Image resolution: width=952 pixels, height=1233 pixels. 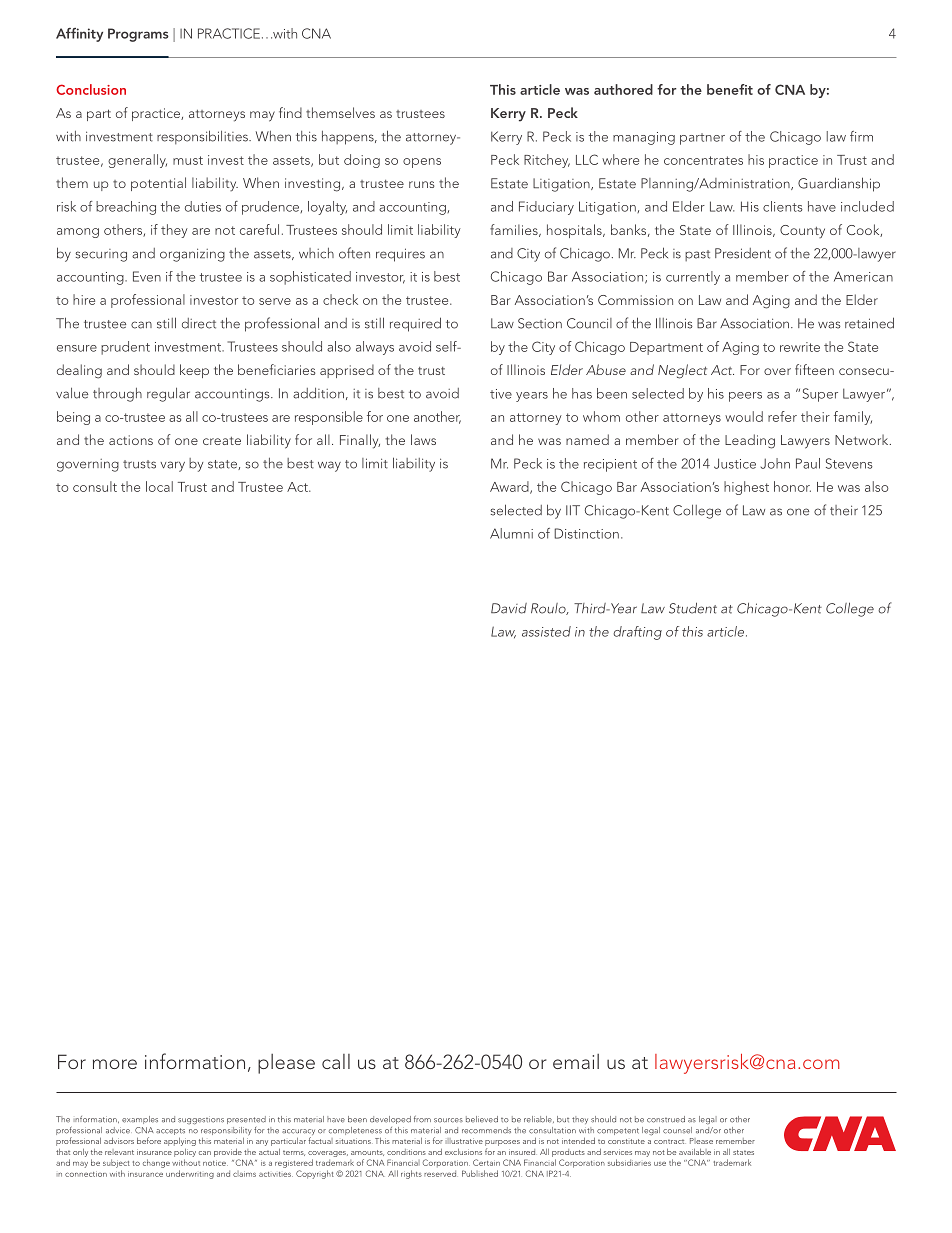 What do you see at coordinates (400, 255) in the image?
I see `requires` at bounding box center [400, 255].
